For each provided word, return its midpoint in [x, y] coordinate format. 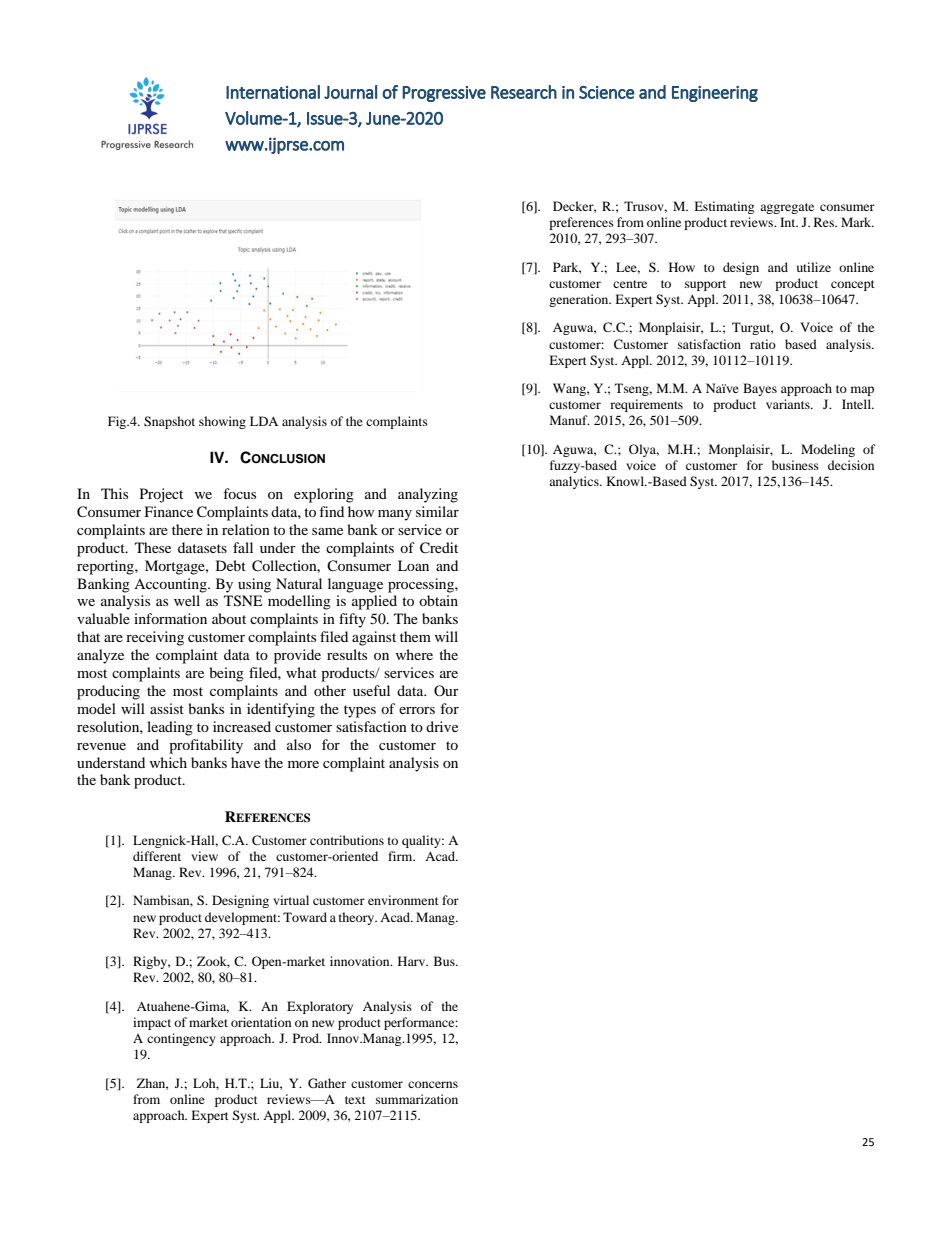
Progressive [444, 94]
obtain [438, 600]
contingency [181, 1039]
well [187, 600]
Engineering [715, 94]
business [795, 465]
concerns [433, 1084]
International [273, 92]
